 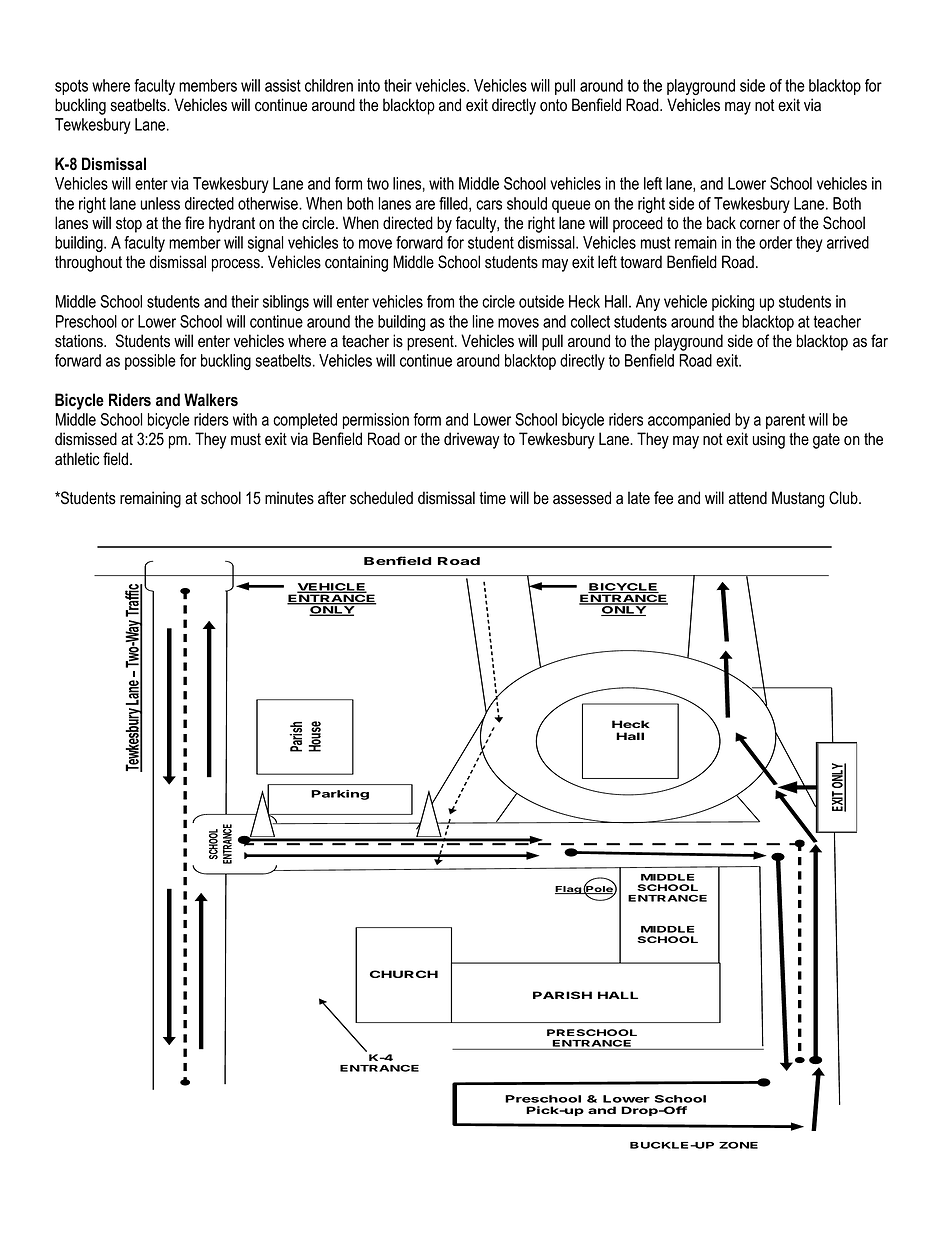 I want to click on ZONE, so click(x=738, y=1145).
